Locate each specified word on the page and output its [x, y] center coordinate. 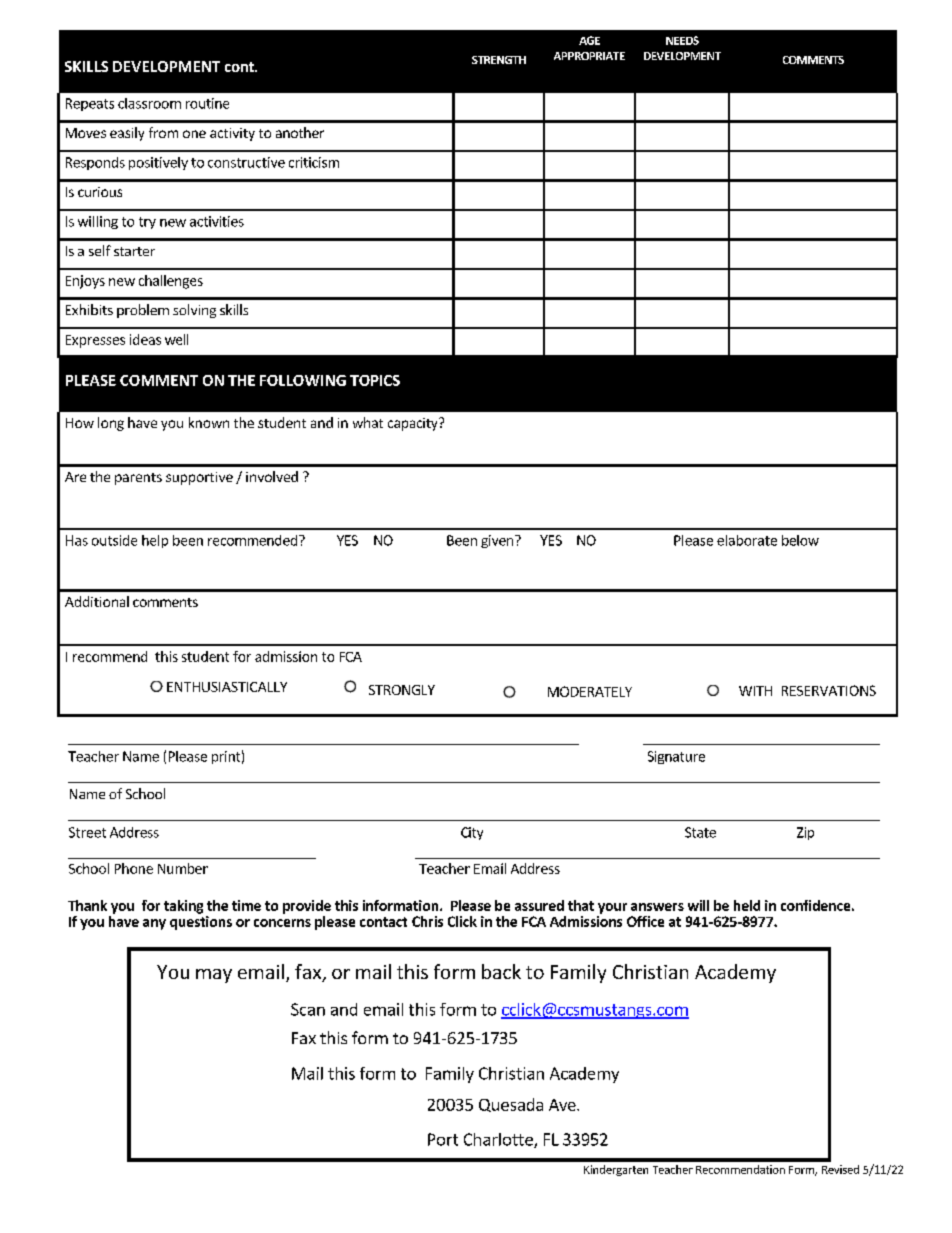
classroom [149, 103]
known [209, 422]
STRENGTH [499, 60]
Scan [308, 1009]
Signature [676, 757]
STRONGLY [402, 690]
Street [87, 832]
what [368, 422]
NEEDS [682, 40]
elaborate [747, 540]
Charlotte [499, 1140]
